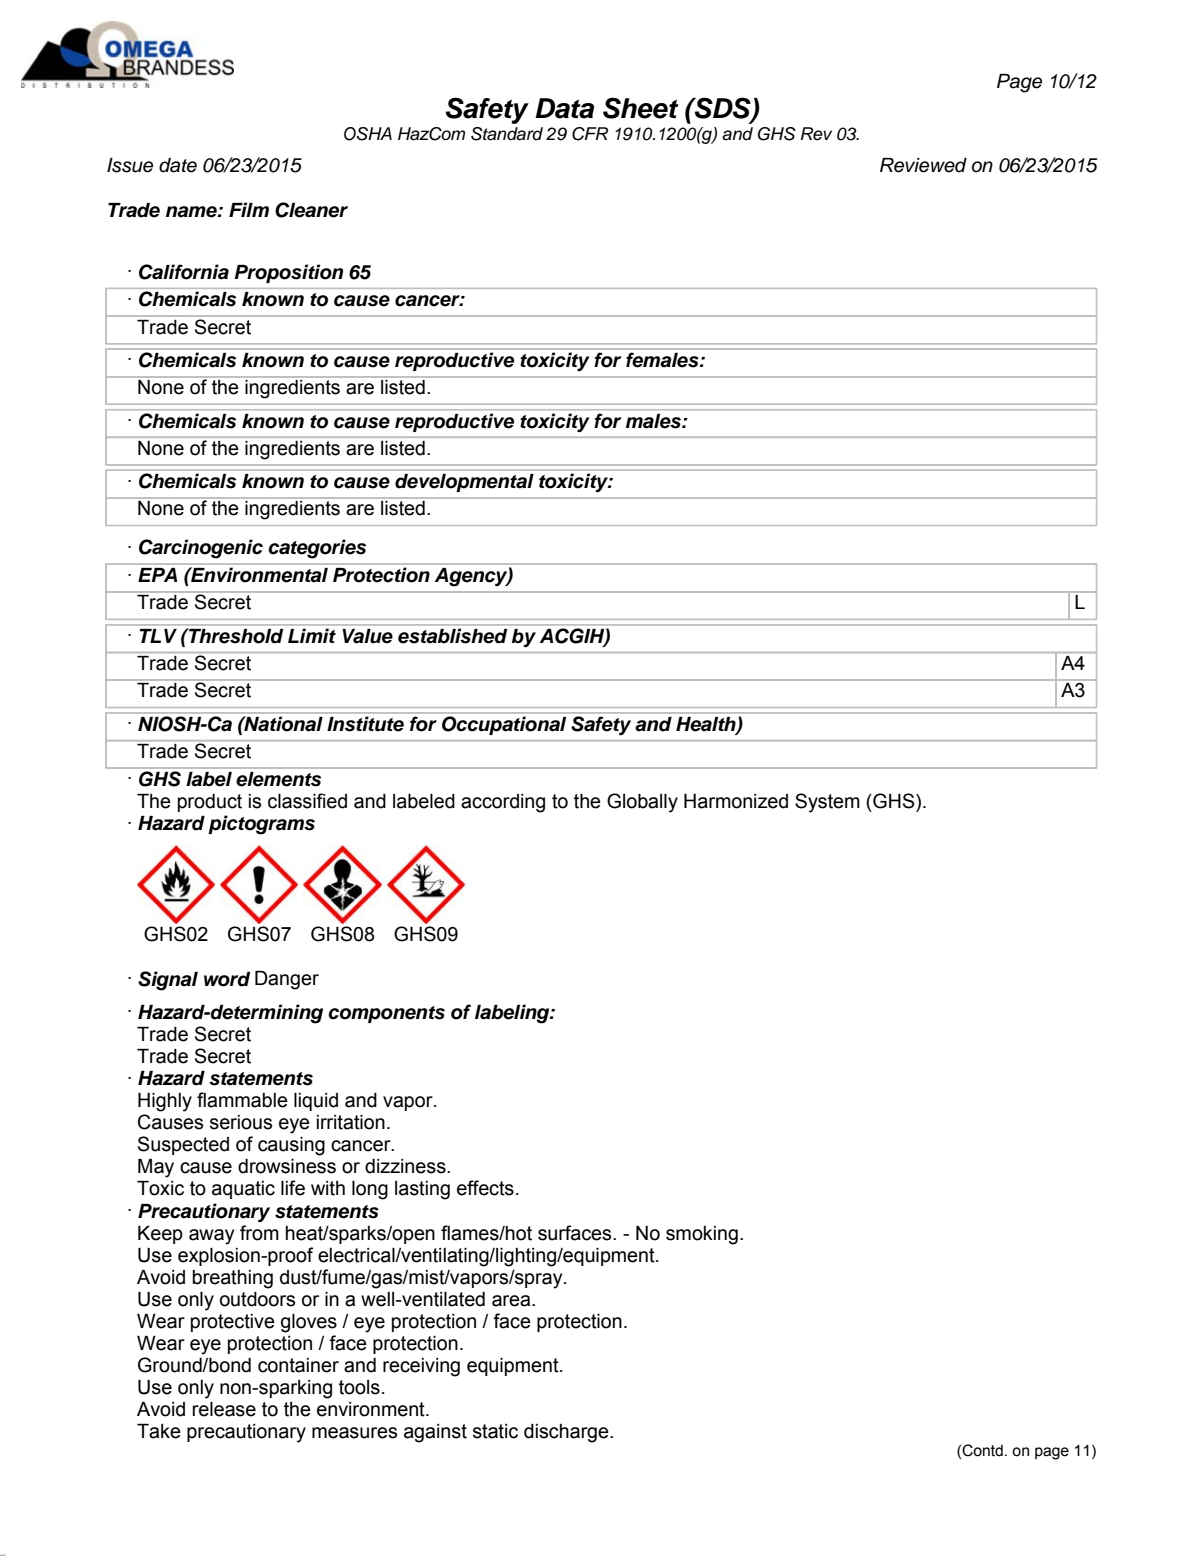 The height and width of the screenshot is (1556, 1202). Describe the element at coordinates (827, 803) in the screenshot. I see `System` at that location.
